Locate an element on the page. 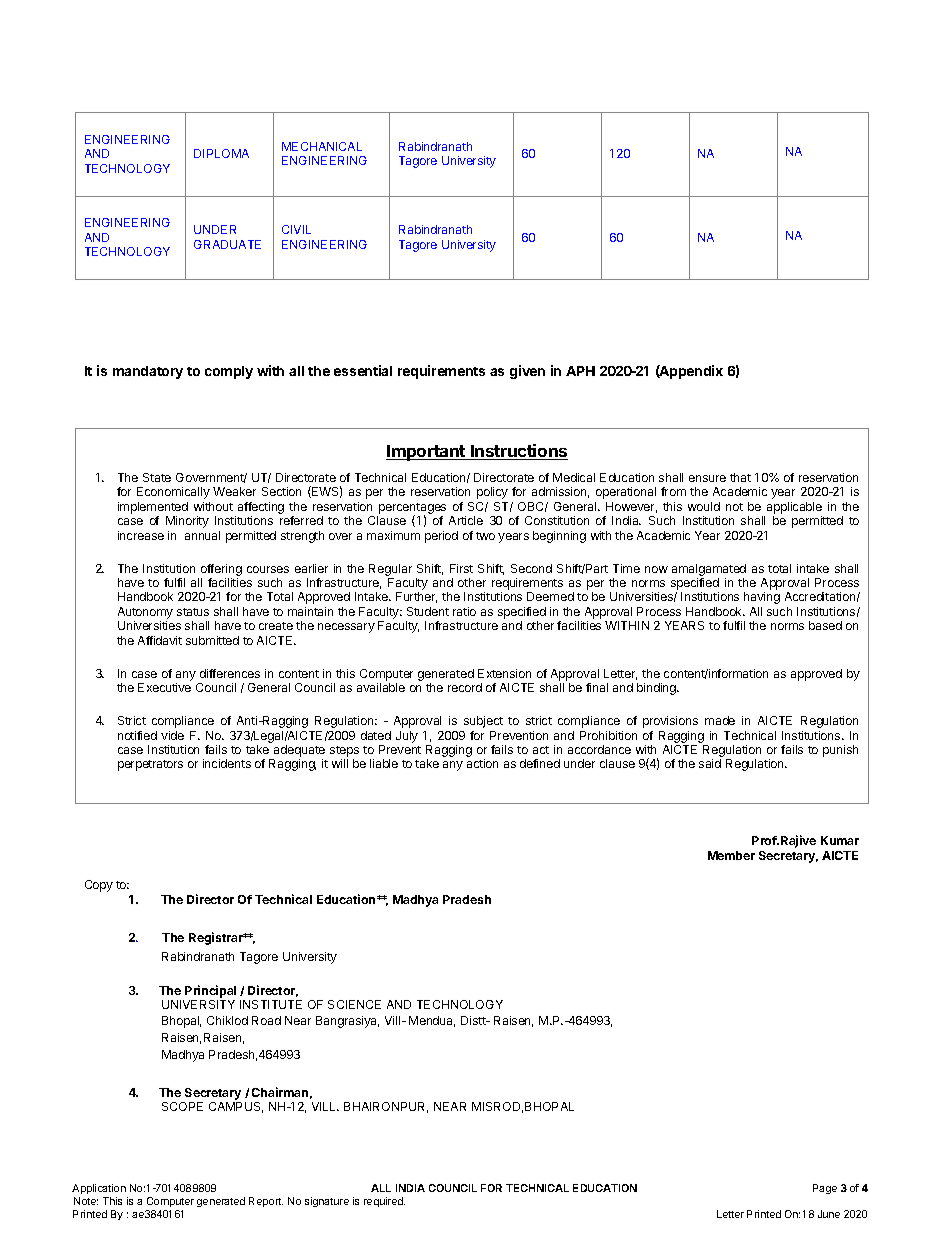 This document has width=952, height=1233. Registrar is located at coordinates (217, 938).
